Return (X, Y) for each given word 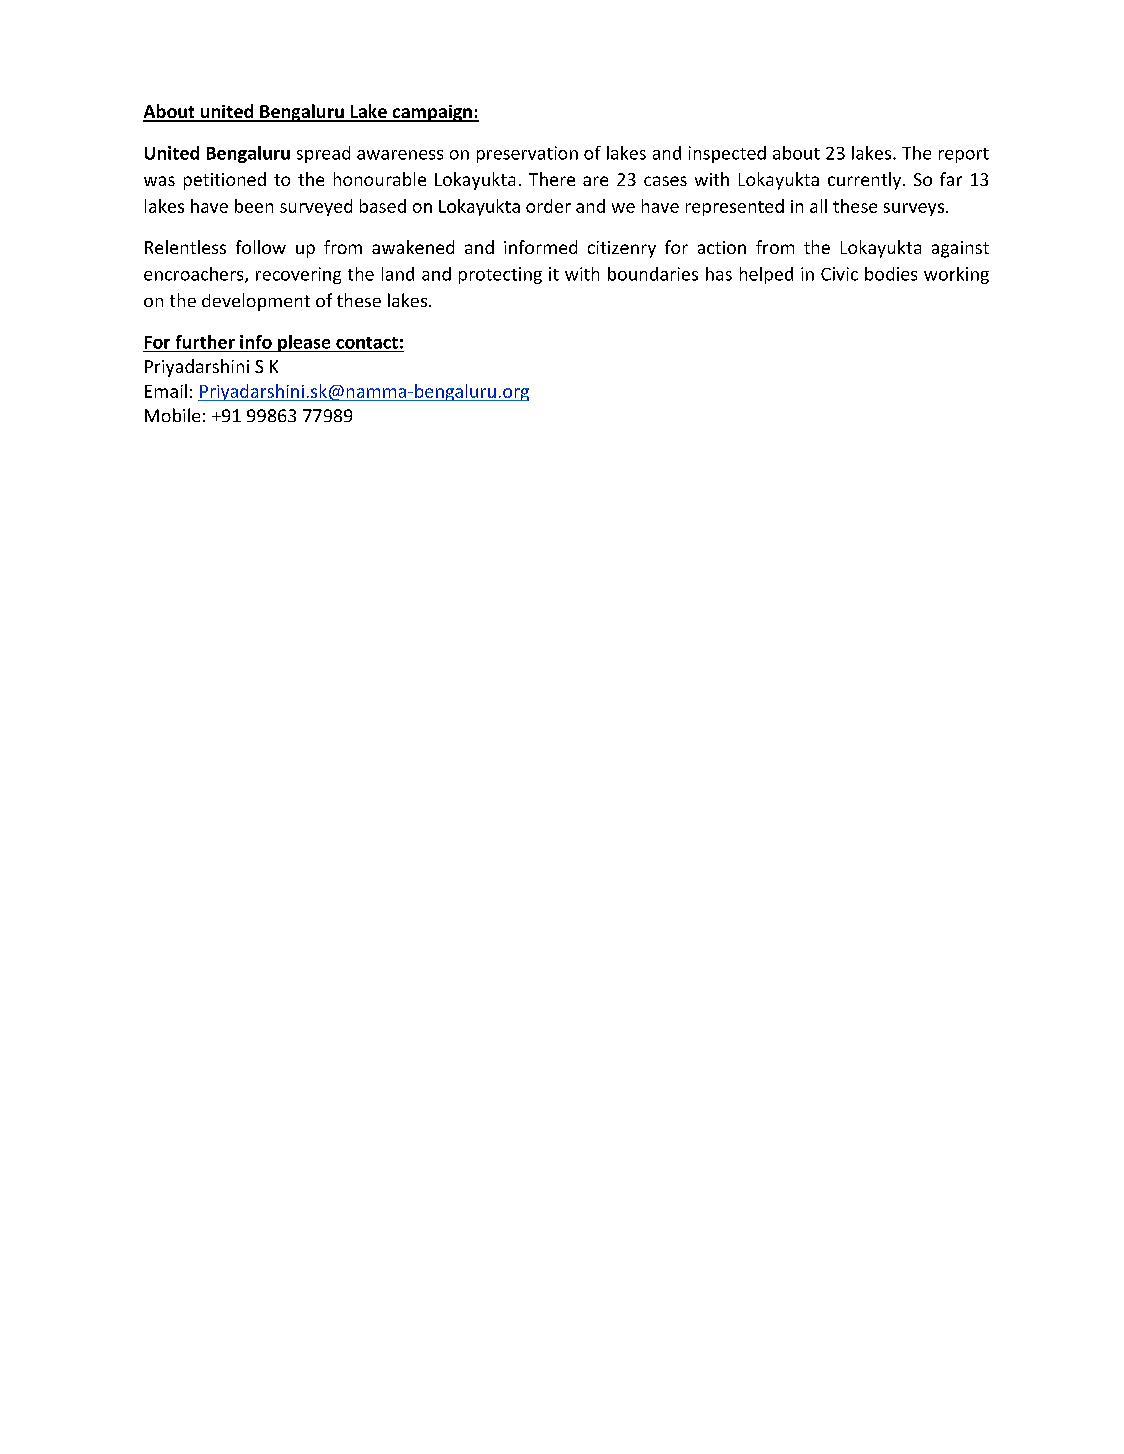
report (964, 155)
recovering (298, 275)
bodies (891, 274)
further (205, 342)
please (304, 343)
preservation (527, 154)
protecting (500, 275)
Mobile (172, 415)
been (254, 206)
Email (166, 391)
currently (864, 181)
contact (367, 343)
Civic (839, 274)
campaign (432, 113)
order (548, 206)
